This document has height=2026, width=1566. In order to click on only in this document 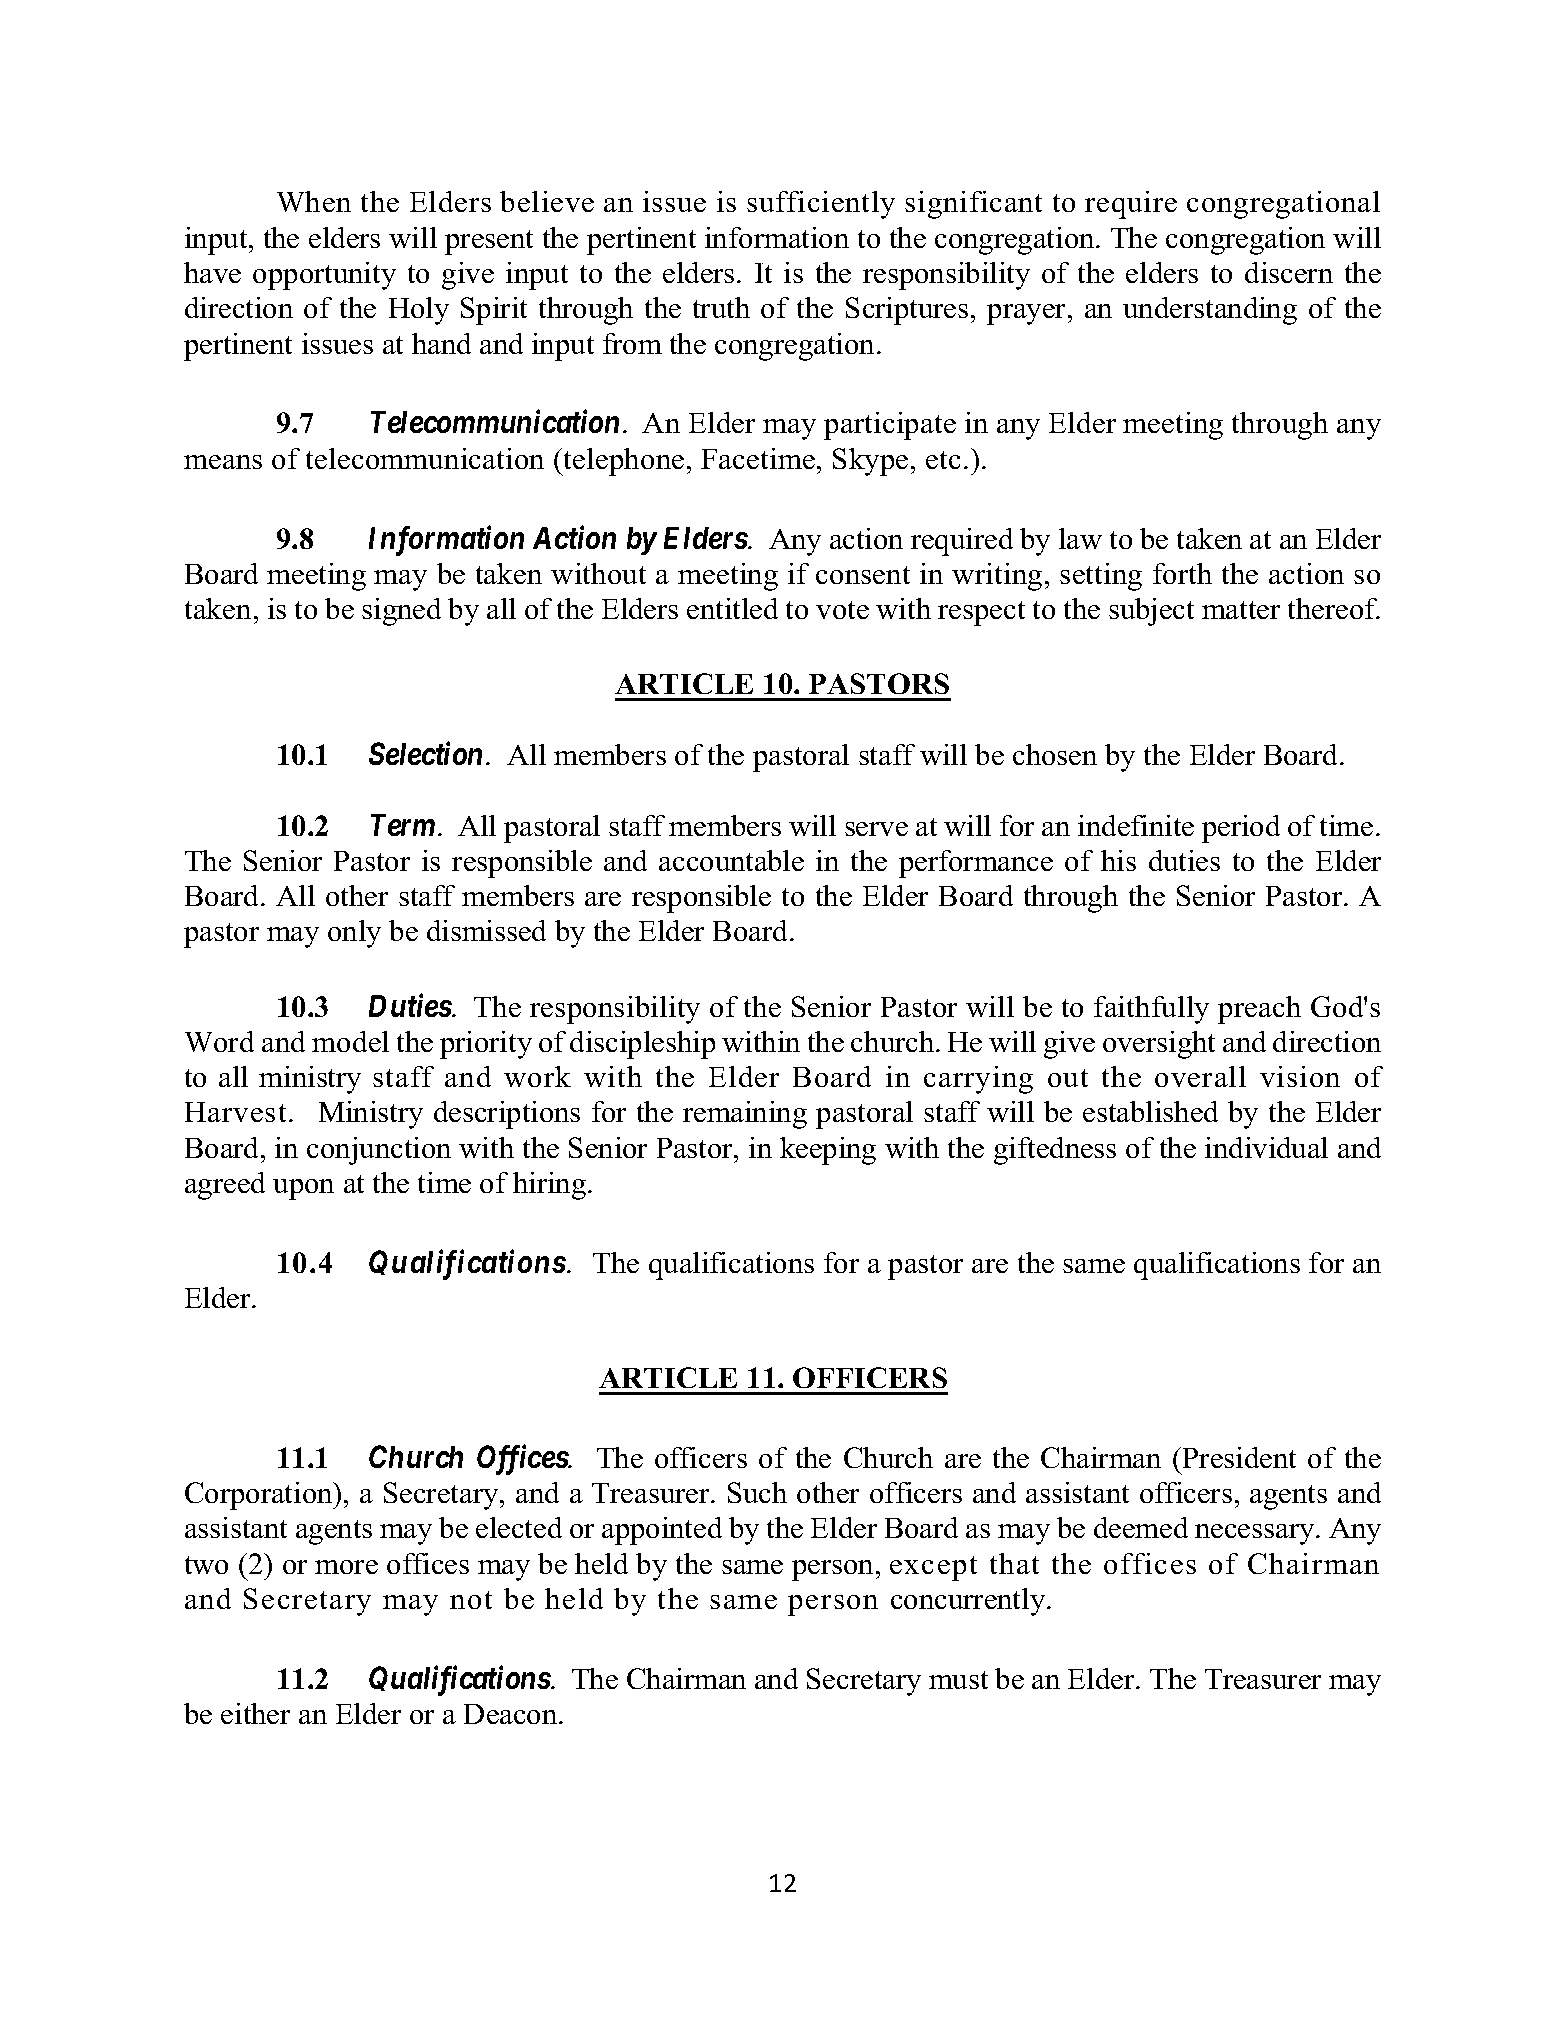, I will do `click(354, 934)`.
